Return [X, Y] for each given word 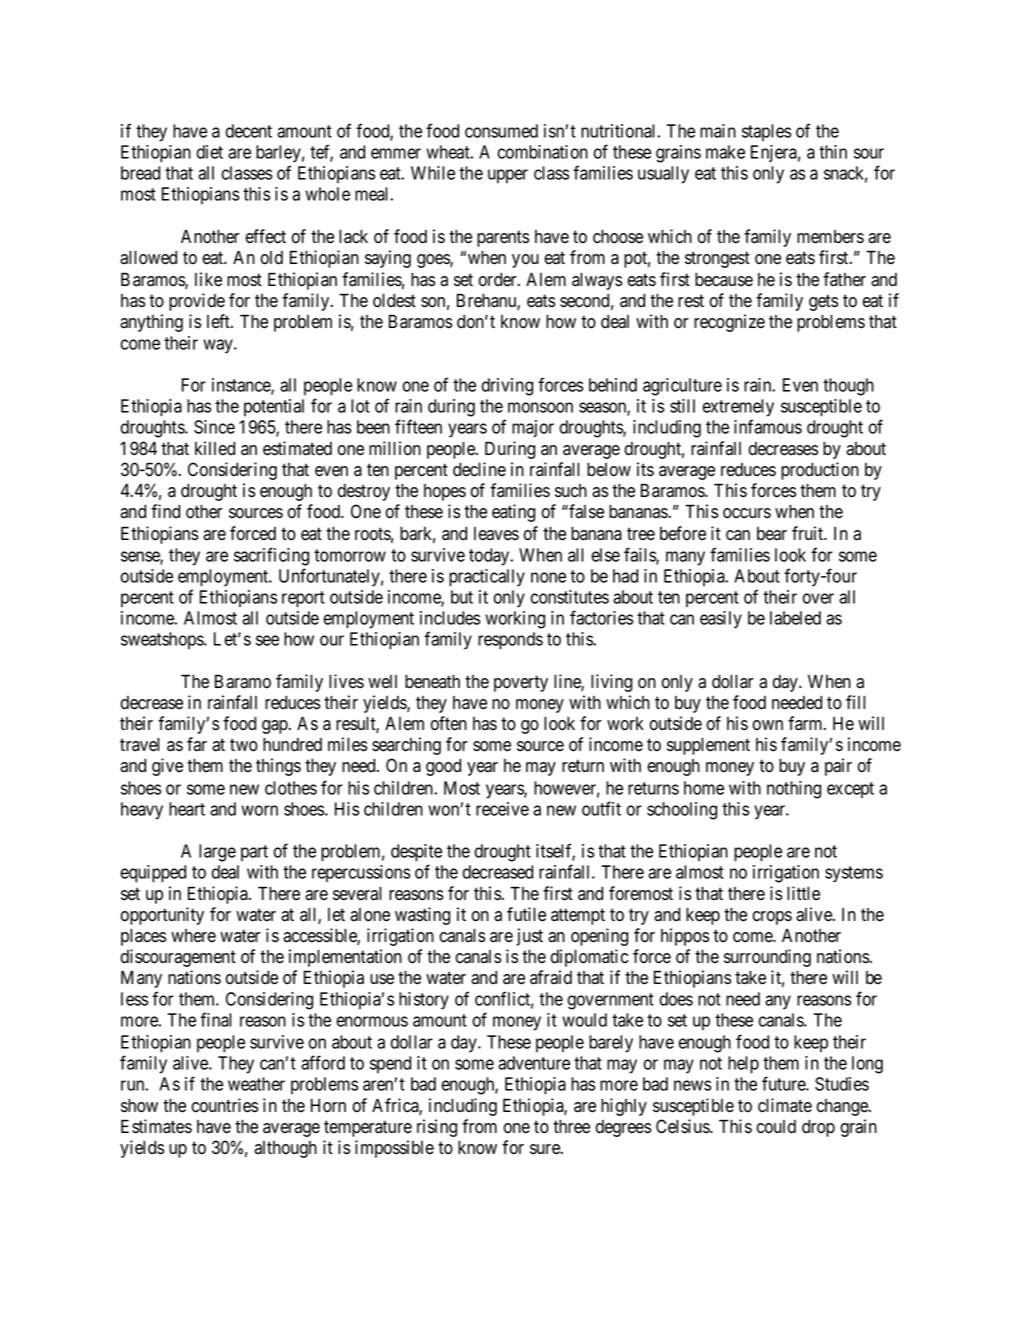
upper [508, 176]
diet [209, 152]
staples [766, 132]
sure [546, 1149]
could [776, 1127]
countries [224, 1105]
